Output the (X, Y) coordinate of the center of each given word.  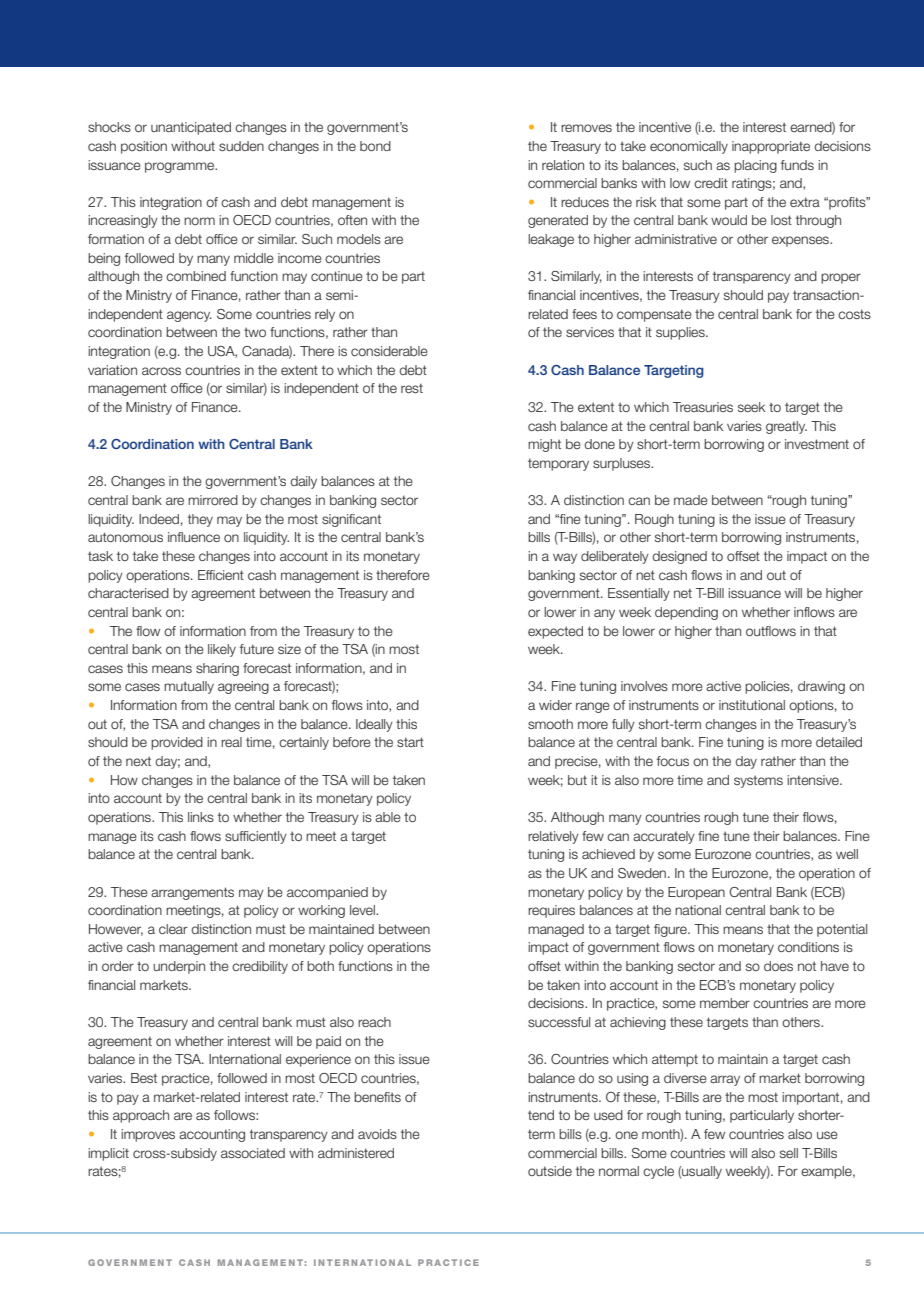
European (696, 893)
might (544, 445)
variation (112, 370)
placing (755, 166)
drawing (821, 687)
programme (181, 167)
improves (148, 1135)
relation (563, 165)
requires (551, 911)
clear (173, 929)
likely (222, 650)
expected (555, 632)
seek (752, 407)
